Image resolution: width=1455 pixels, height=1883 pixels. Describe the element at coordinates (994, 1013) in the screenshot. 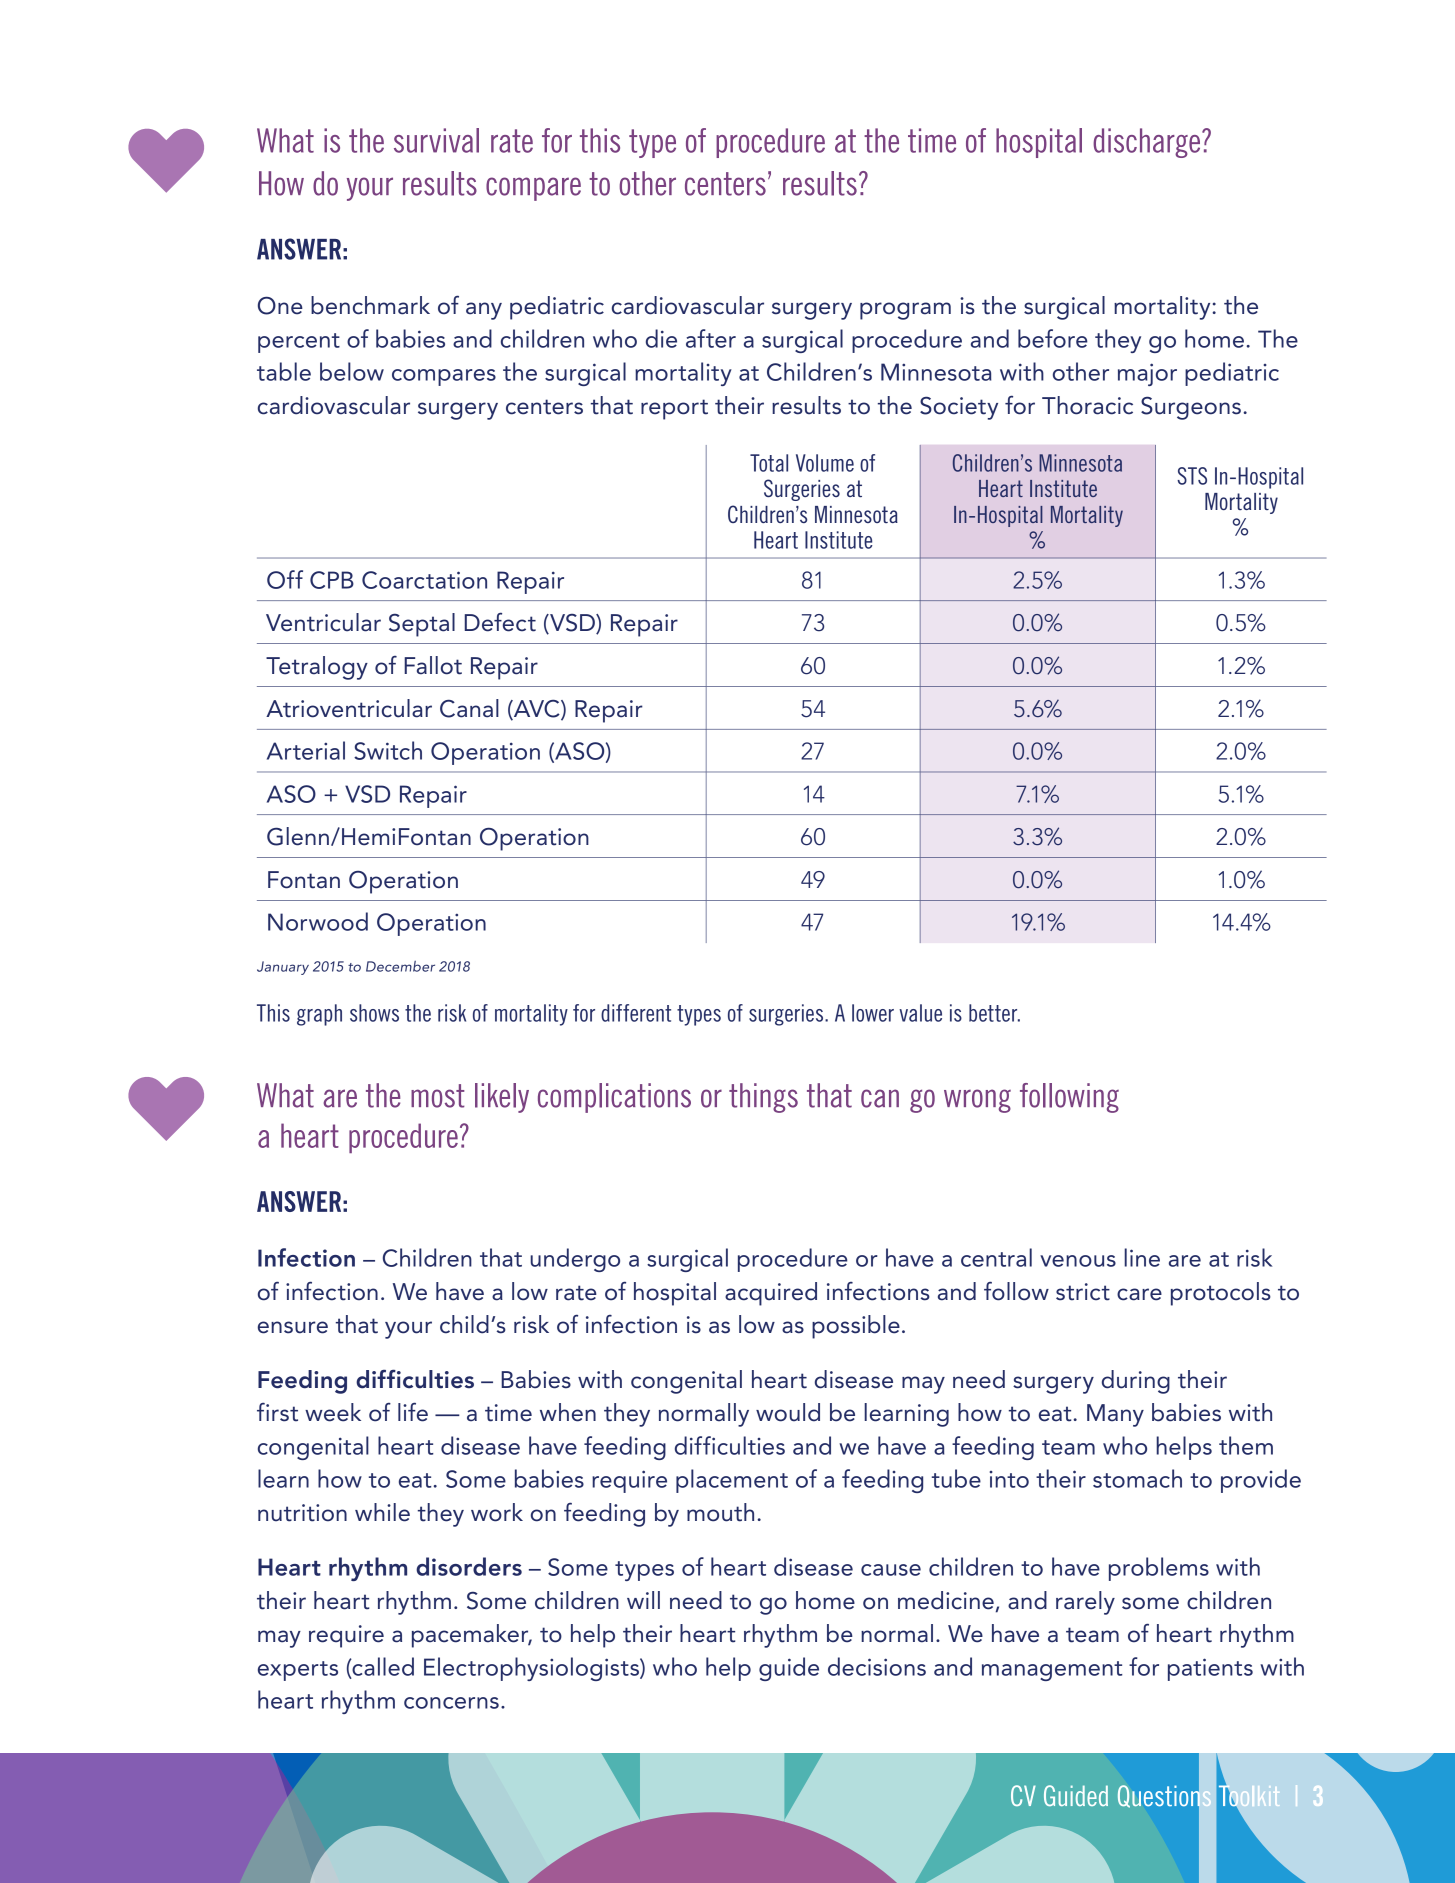

I see `better` at that location.
